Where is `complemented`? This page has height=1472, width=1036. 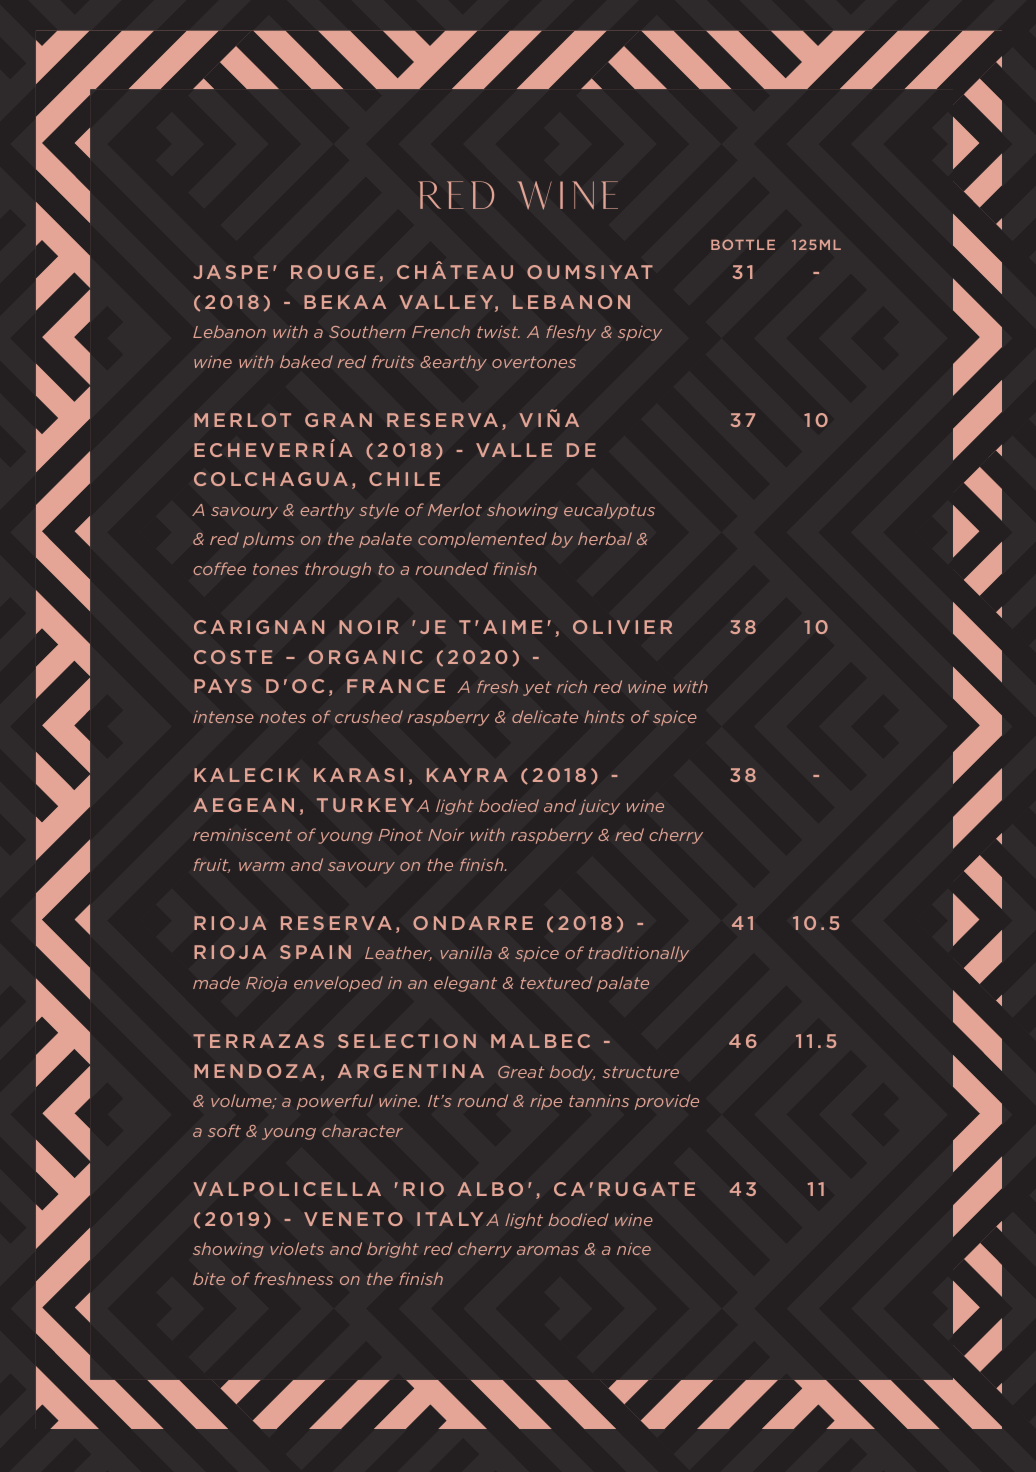 complemented is located at coordinates (482, 540).
